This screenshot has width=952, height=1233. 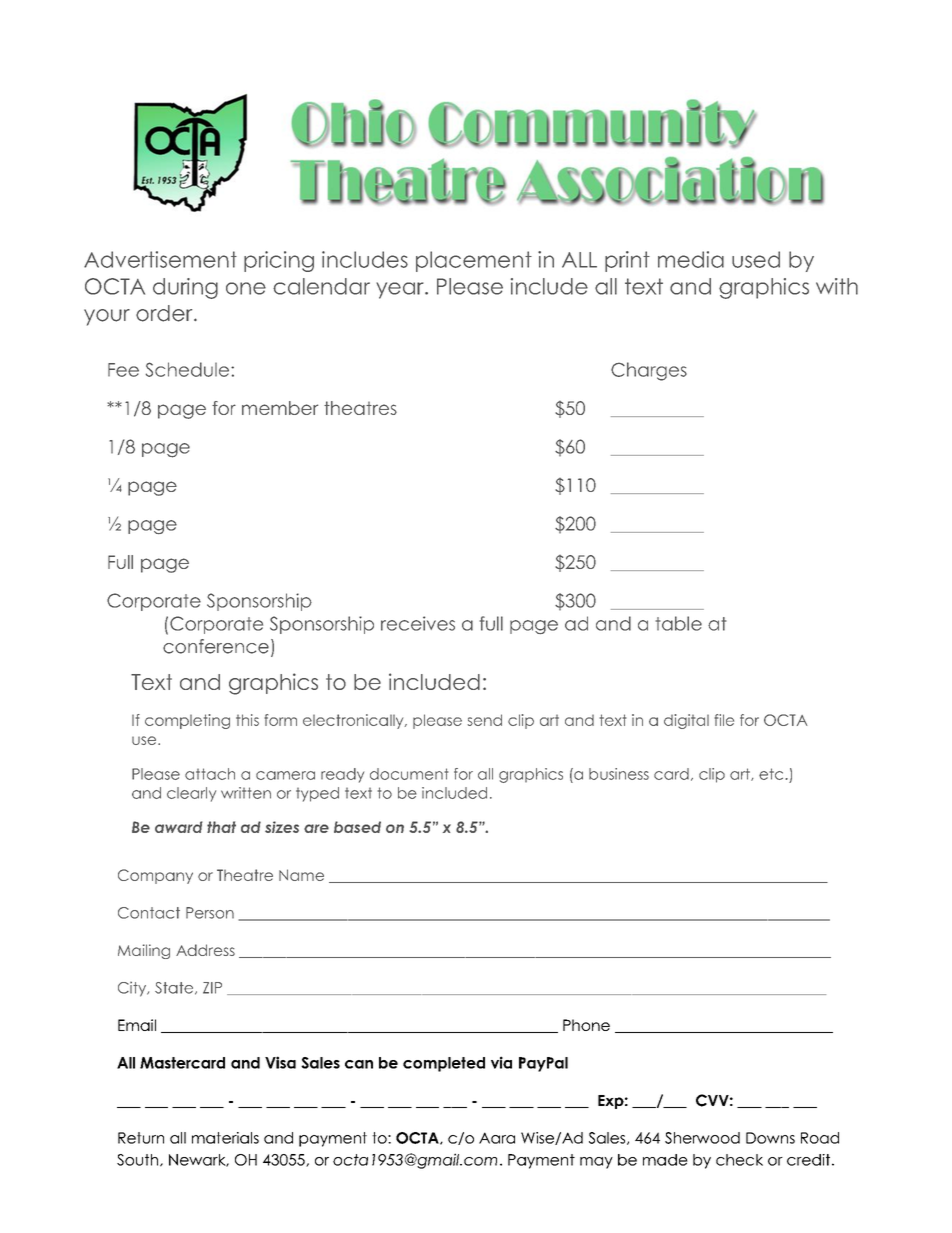 What do you see at coordinates (185, 288) in the screenshot?
I see `during` at bounding box center [185, 288].
